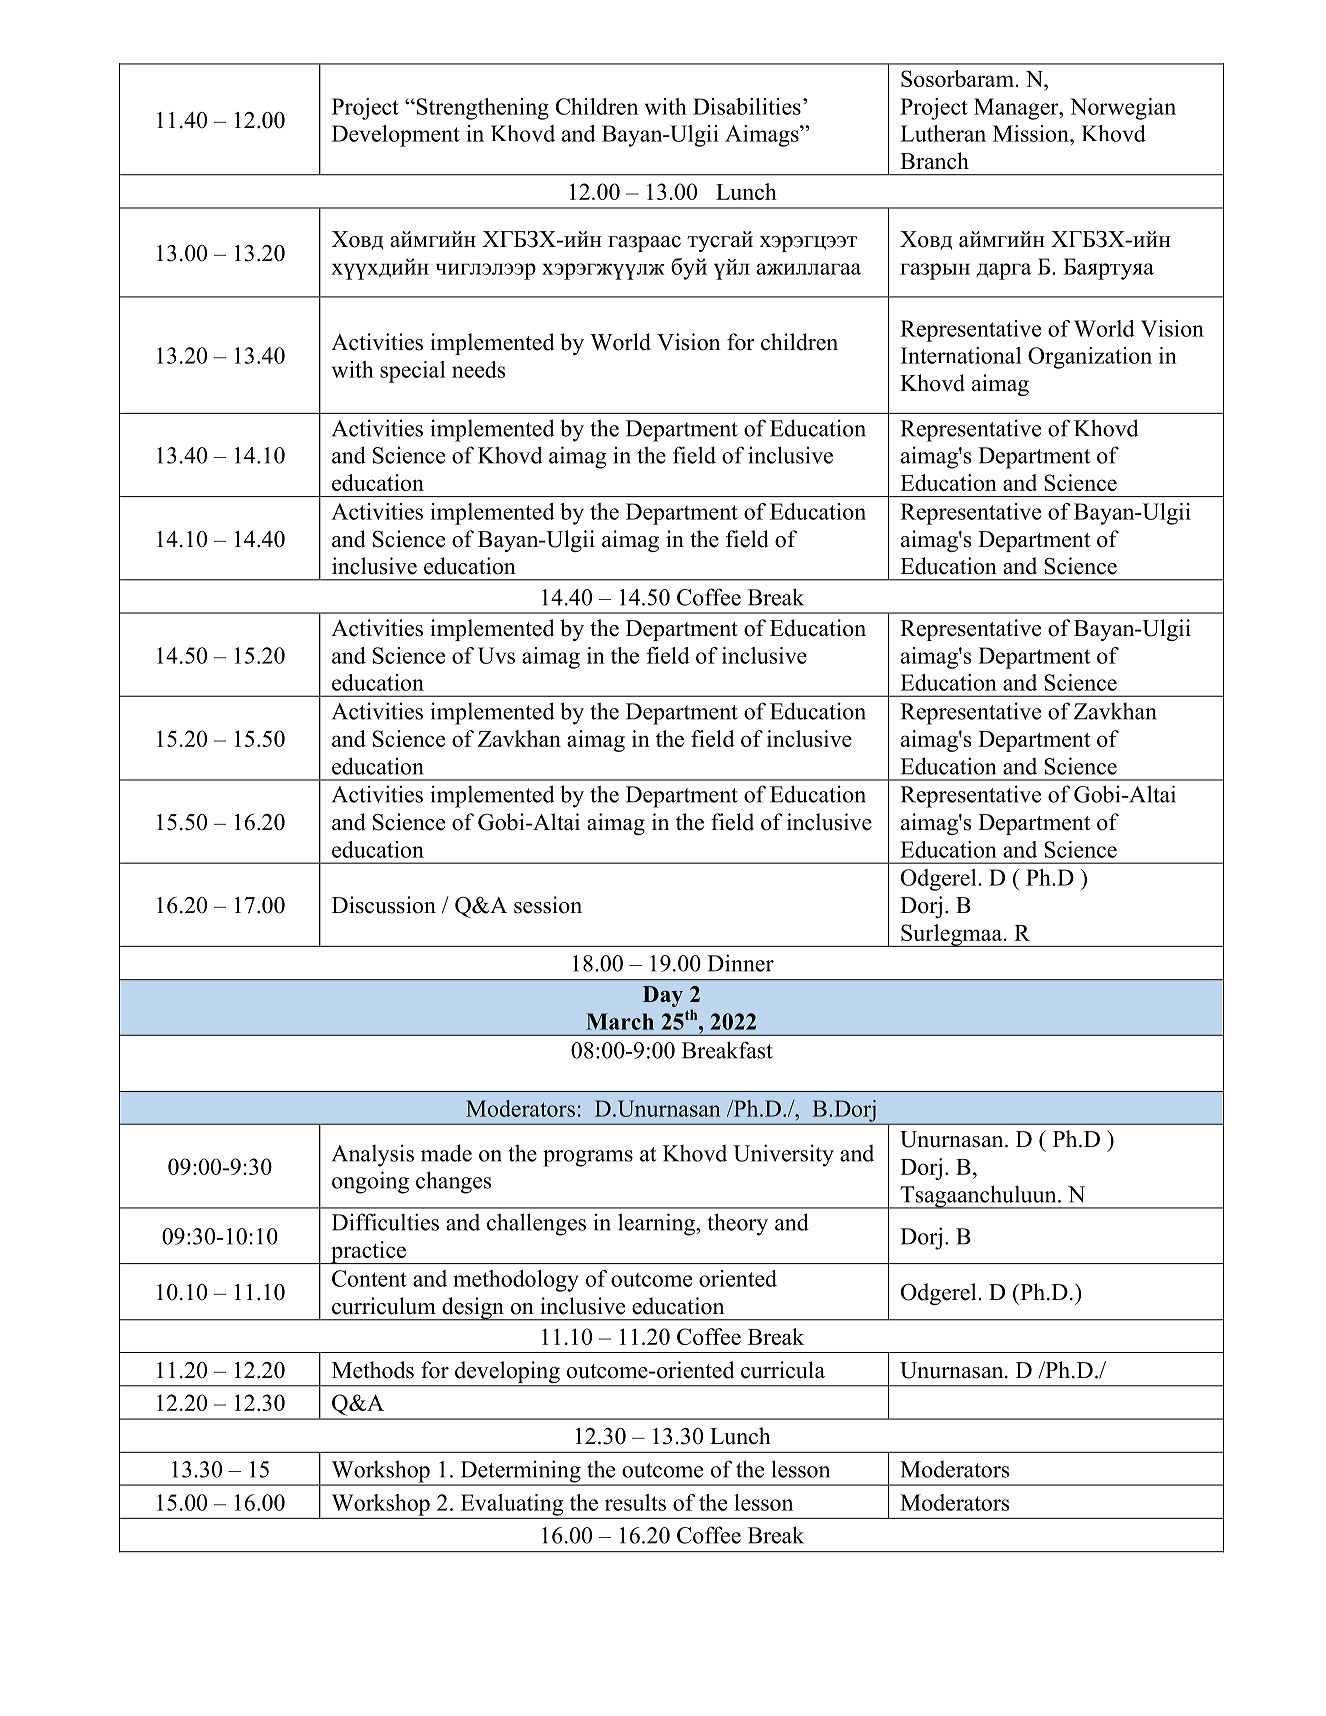  Describe the element at coordinates (1032, 133) in the screenshot. I see `Mission` at that location.
